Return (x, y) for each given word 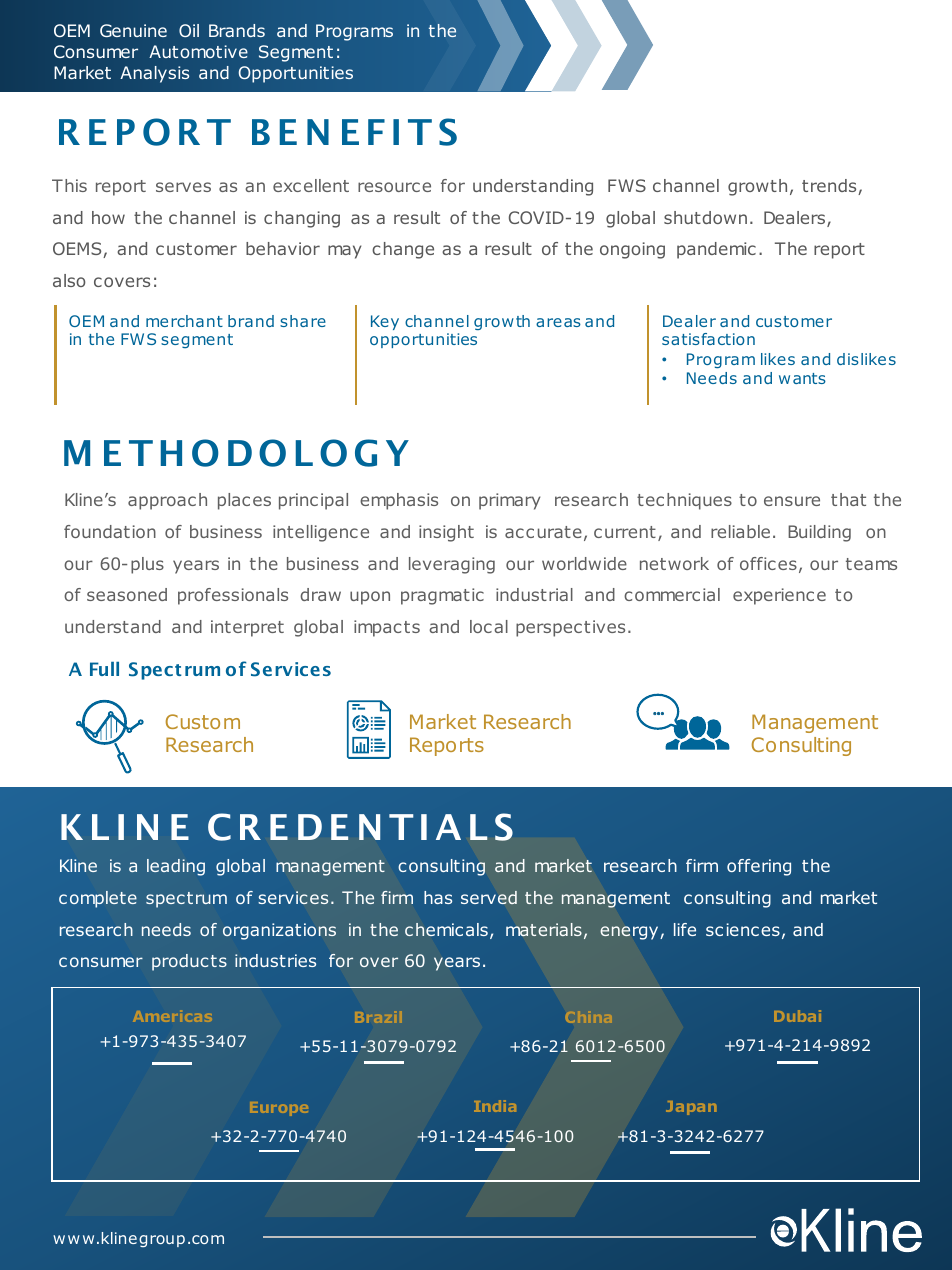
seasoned (127, 594)
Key (385, 322)
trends (830, 187)
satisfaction (708, 339)
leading (176, 867)
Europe (279, 1109)
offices (768, 563)
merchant (184, 321)
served (489, 897)
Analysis (154, 74)
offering (759, 867)
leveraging (452, 565)
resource (394, 187)
